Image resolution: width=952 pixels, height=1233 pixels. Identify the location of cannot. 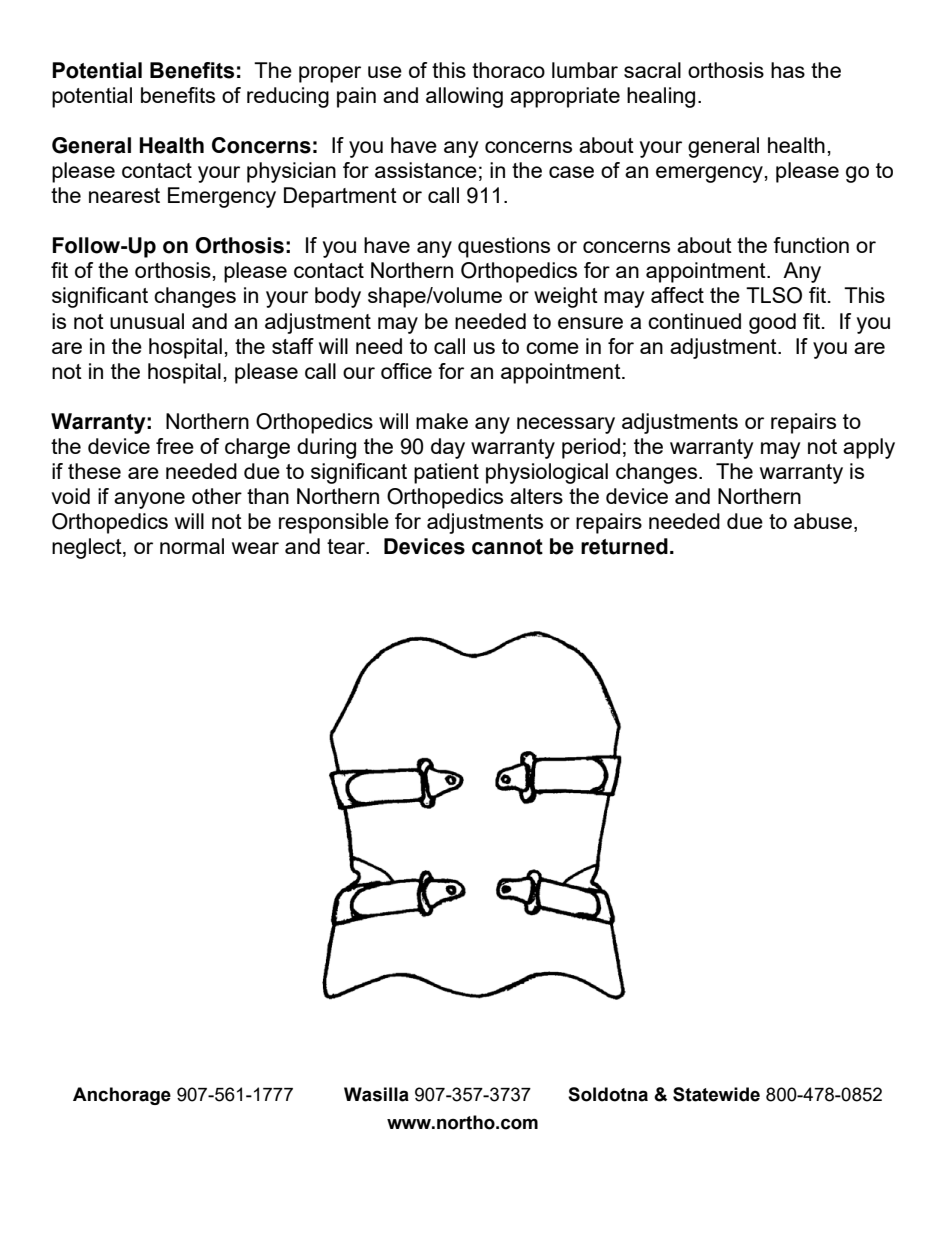
(507, 547).
